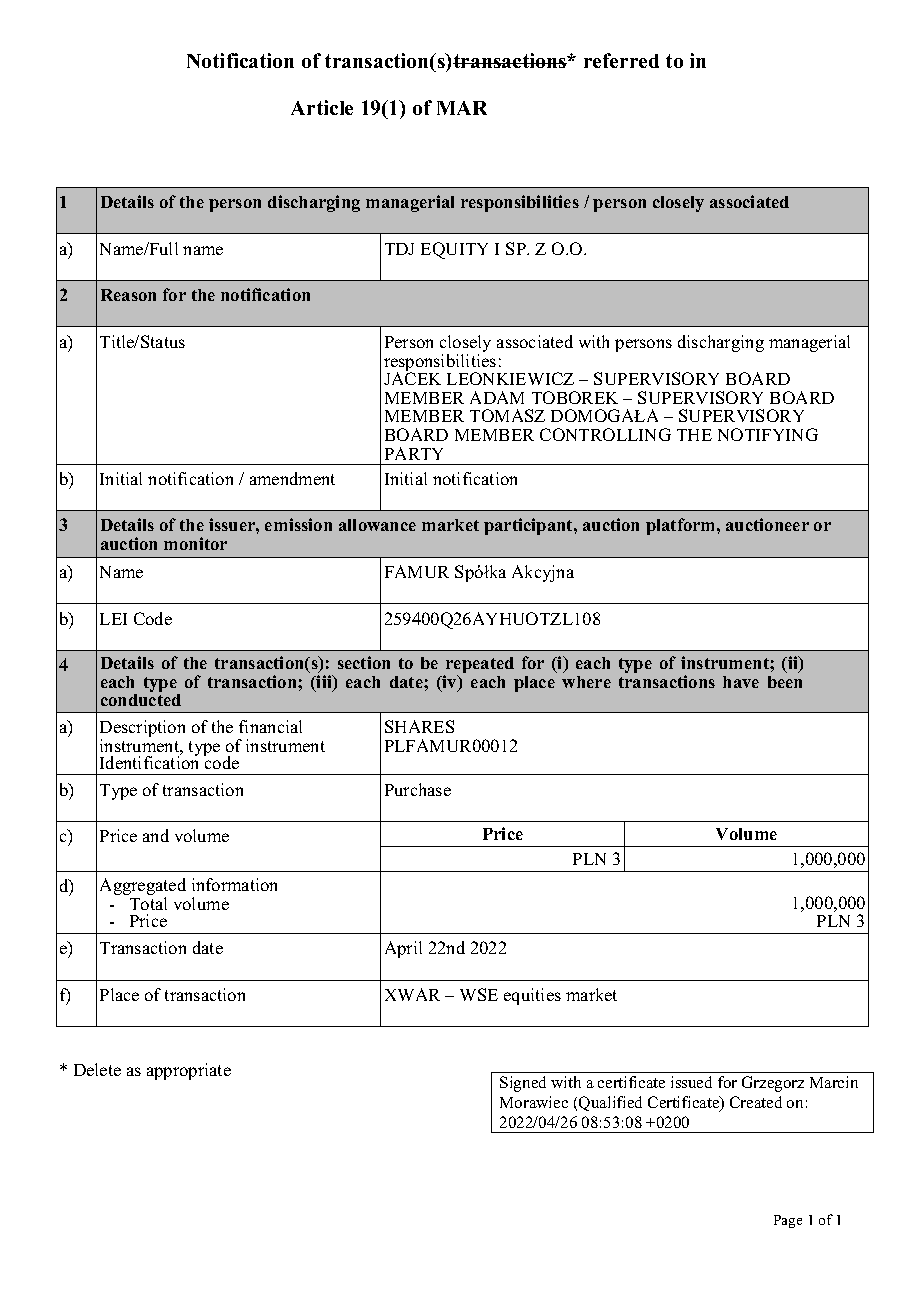 The image size is (924, 1309). What do you see at coordinates (454, 250) in the page?
I see `EQUITY` at bounding box center [454, 250].
